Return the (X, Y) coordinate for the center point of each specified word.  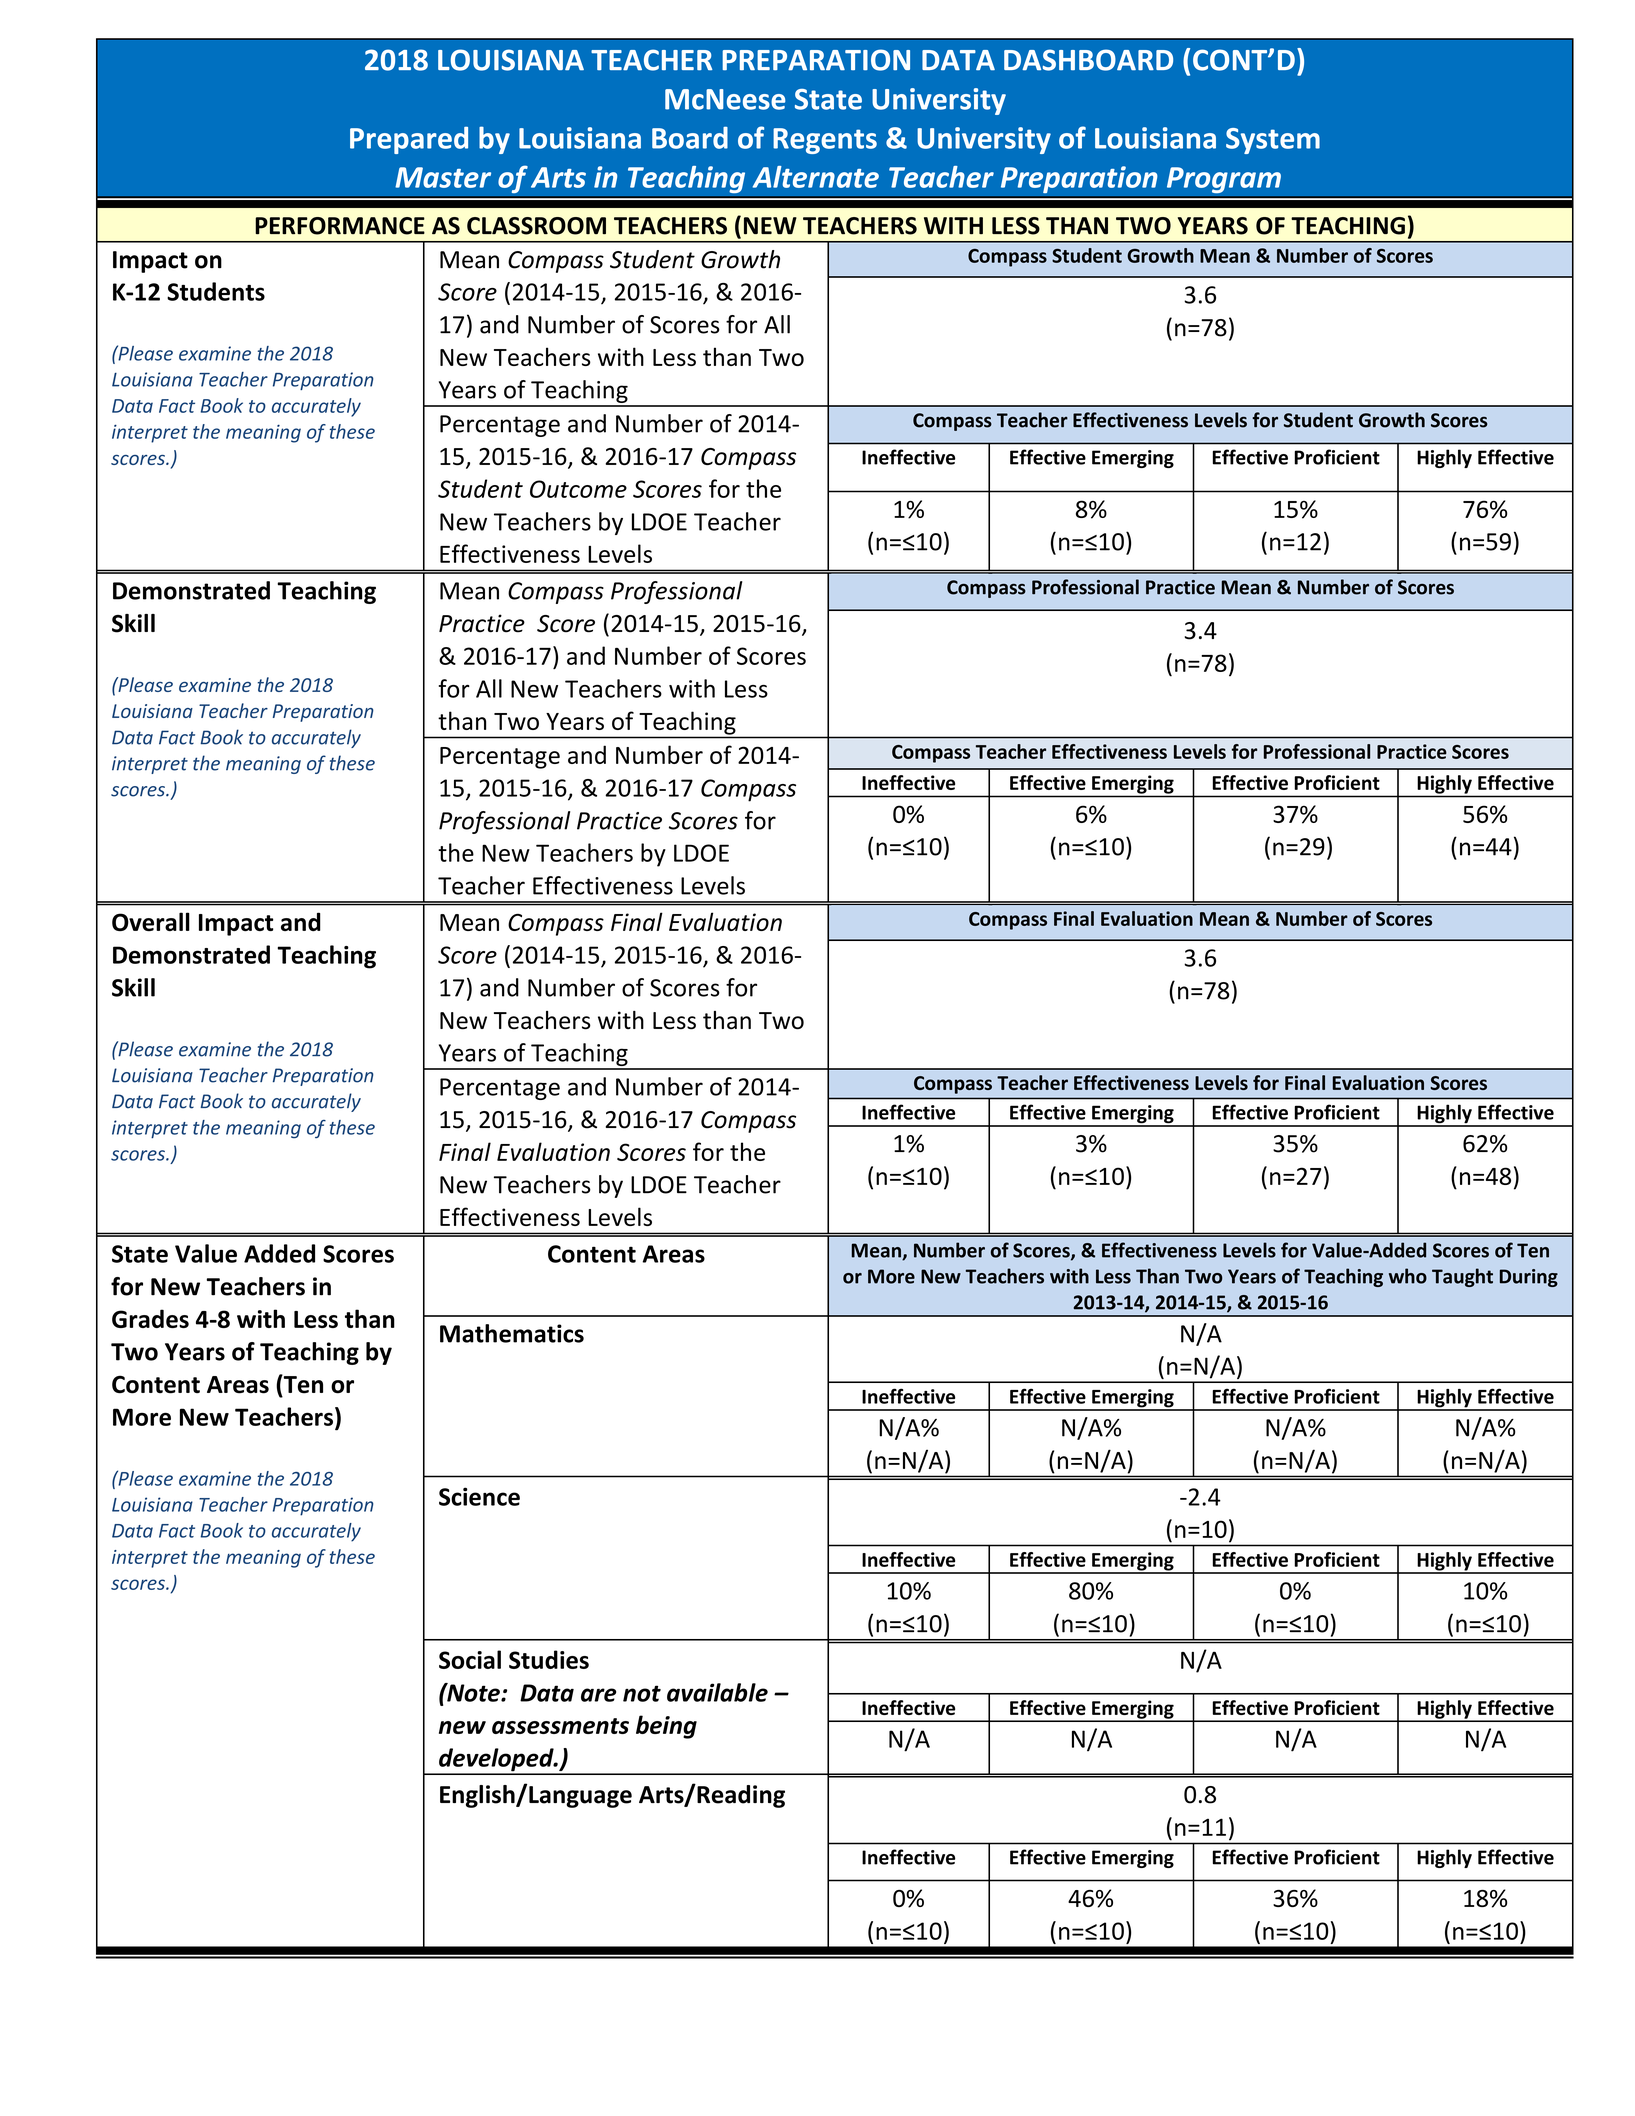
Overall (151, 921)
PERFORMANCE (340, 226)
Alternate (816, 177)
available (717, 1692)
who (1408, 1276)
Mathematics (512, 1333)
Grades (150, 1318)
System (1273, 141)
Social (470, 1659)
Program (1223, 180)
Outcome (578, 489)
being (666, 1727)
